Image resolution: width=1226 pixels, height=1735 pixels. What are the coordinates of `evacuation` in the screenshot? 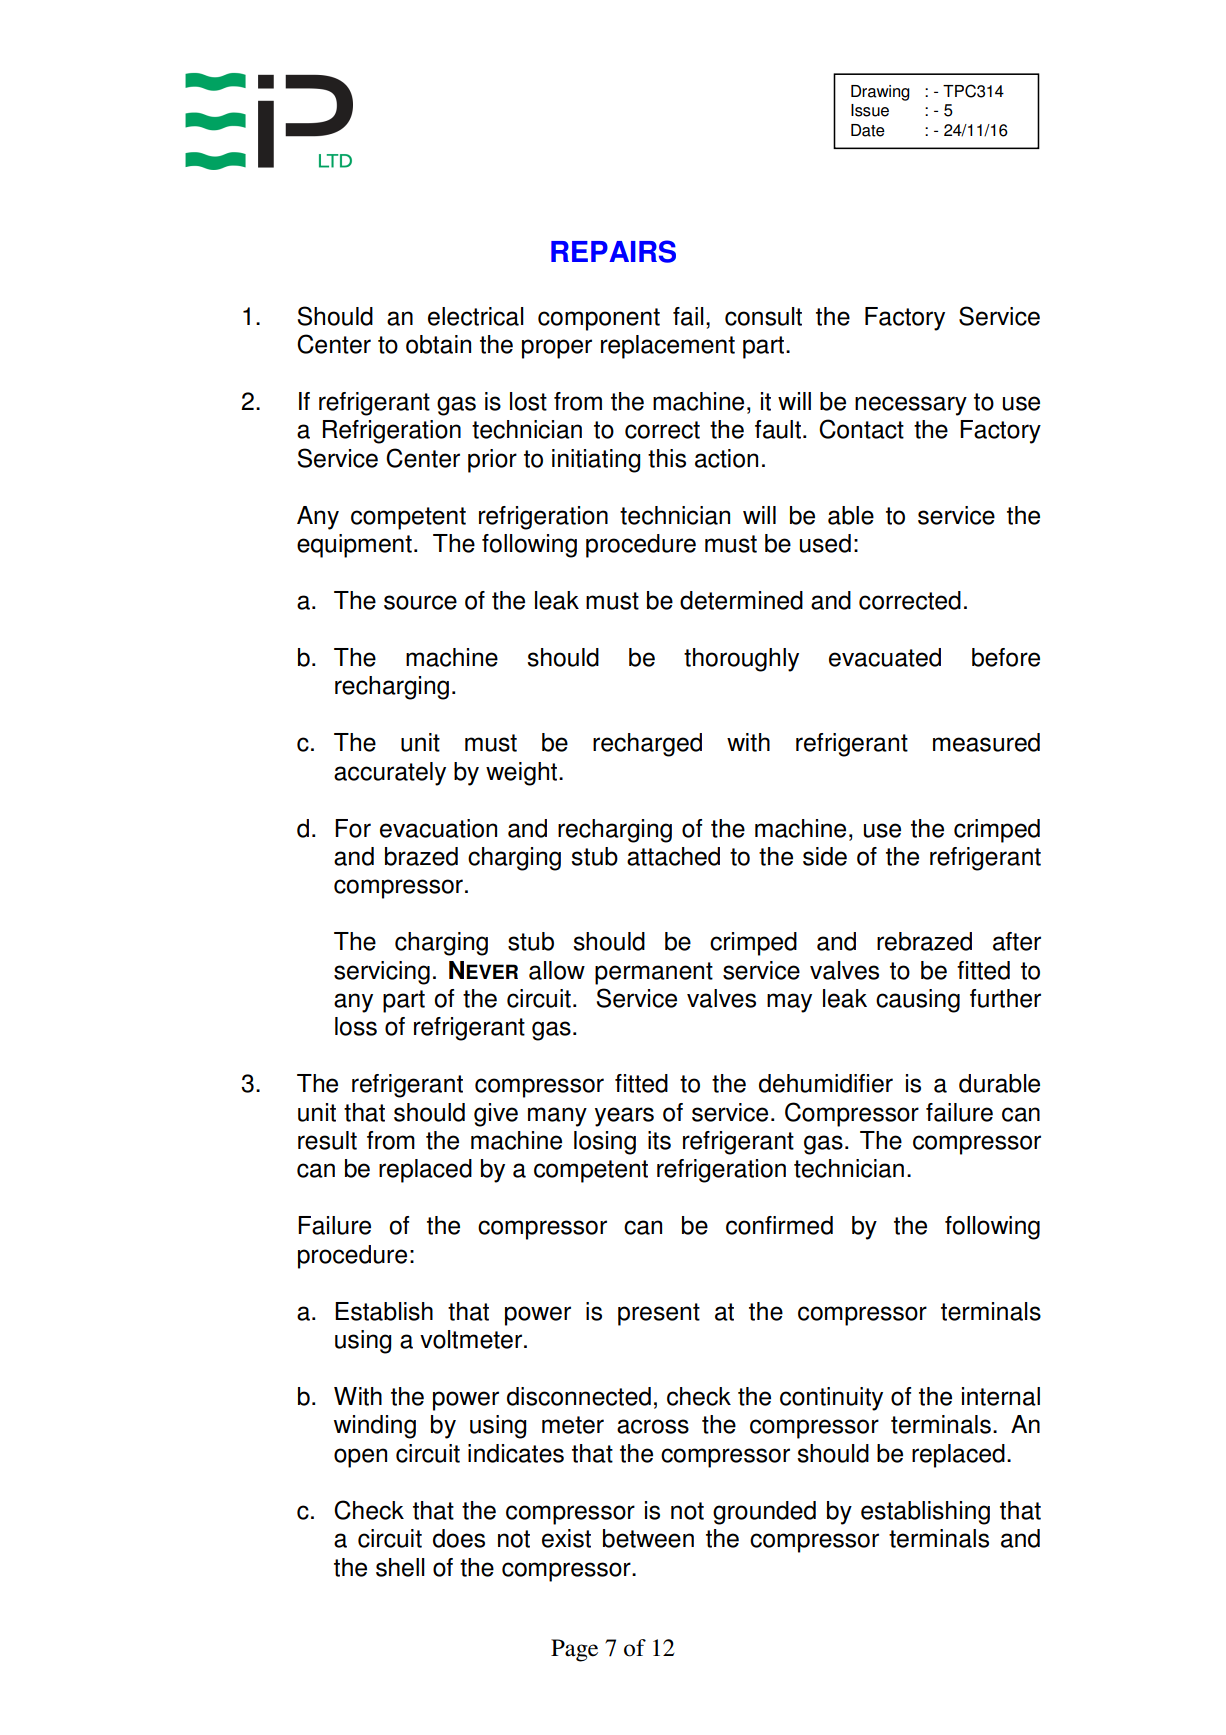 It's located at (438, 828).
